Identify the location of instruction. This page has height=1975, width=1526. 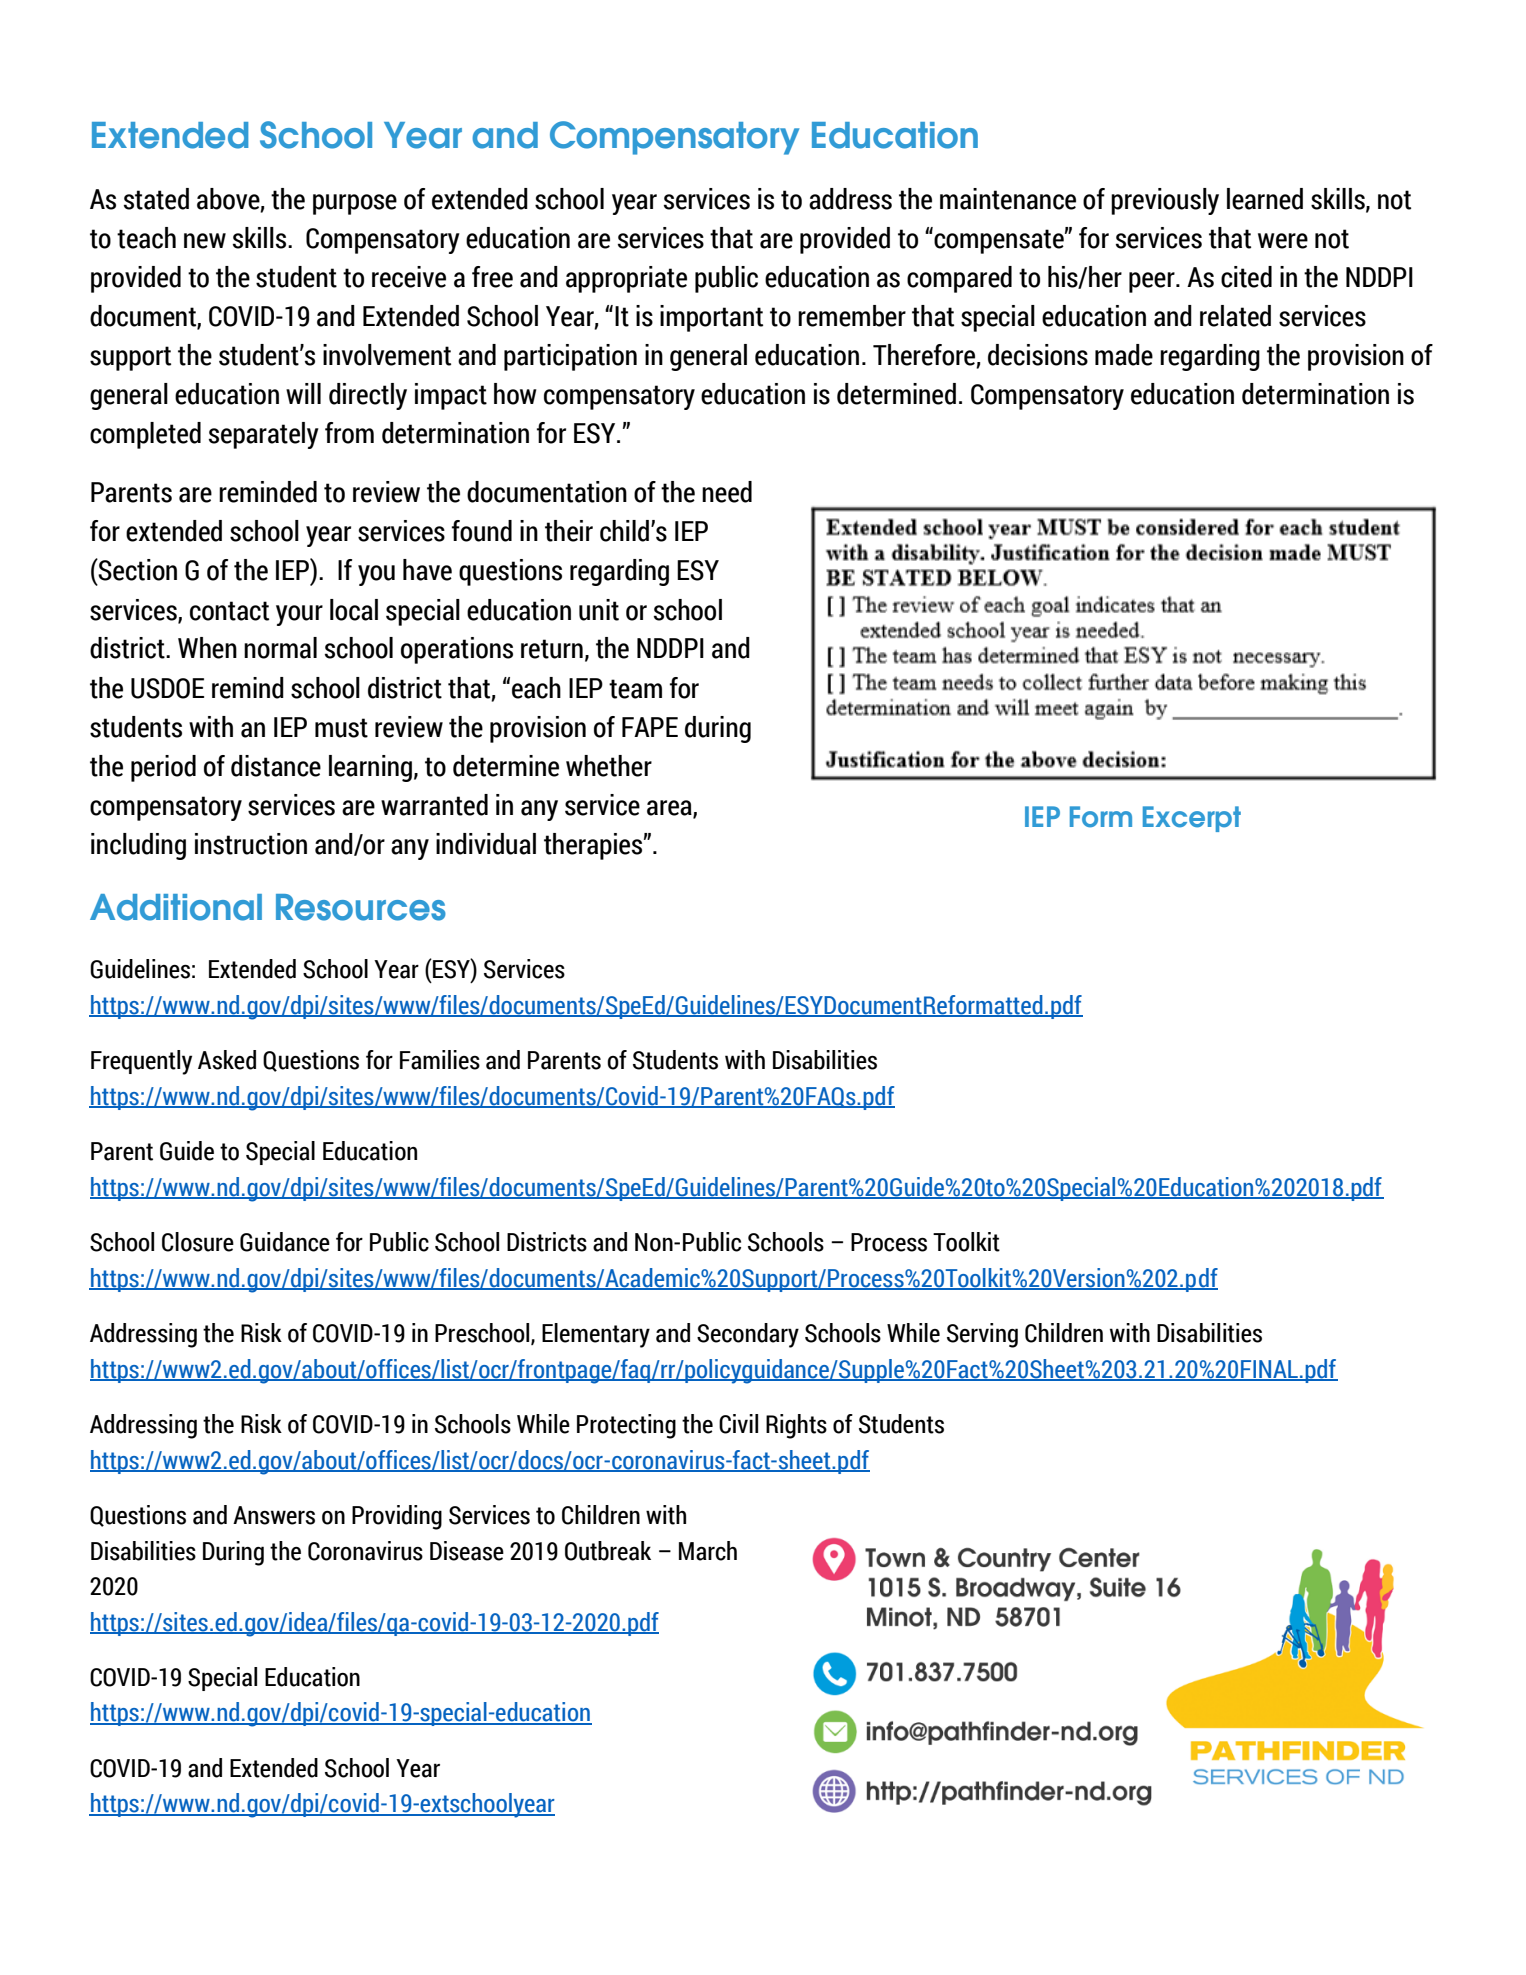
(251, 844).
